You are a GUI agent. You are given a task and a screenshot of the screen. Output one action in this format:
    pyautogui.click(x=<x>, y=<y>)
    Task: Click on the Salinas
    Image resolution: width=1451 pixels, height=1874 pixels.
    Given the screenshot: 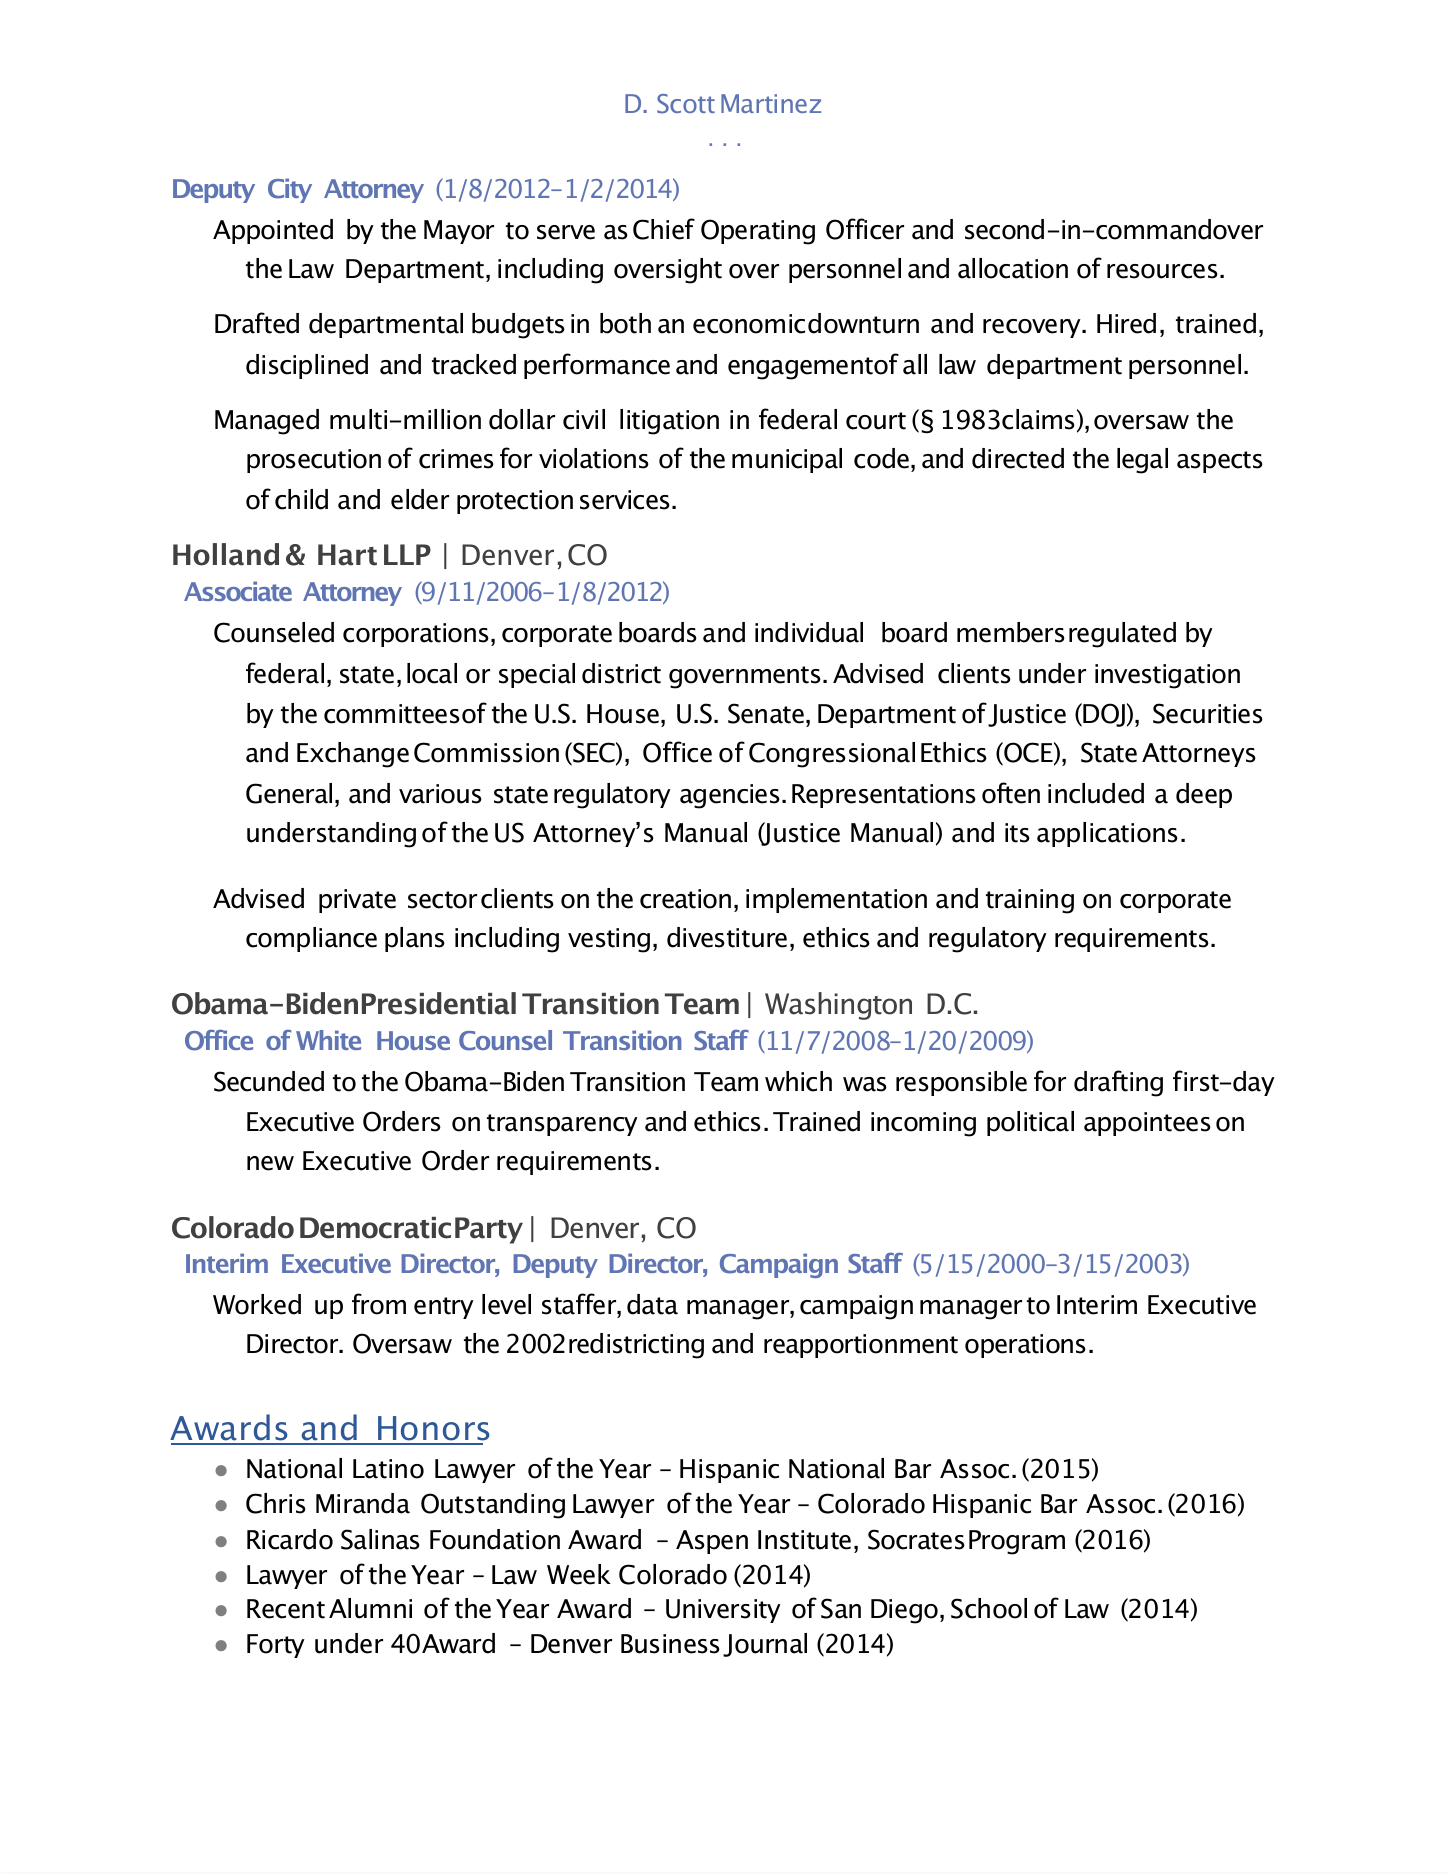 What is the action you would take?
    pyautogui.click(x=380, y=1539)
